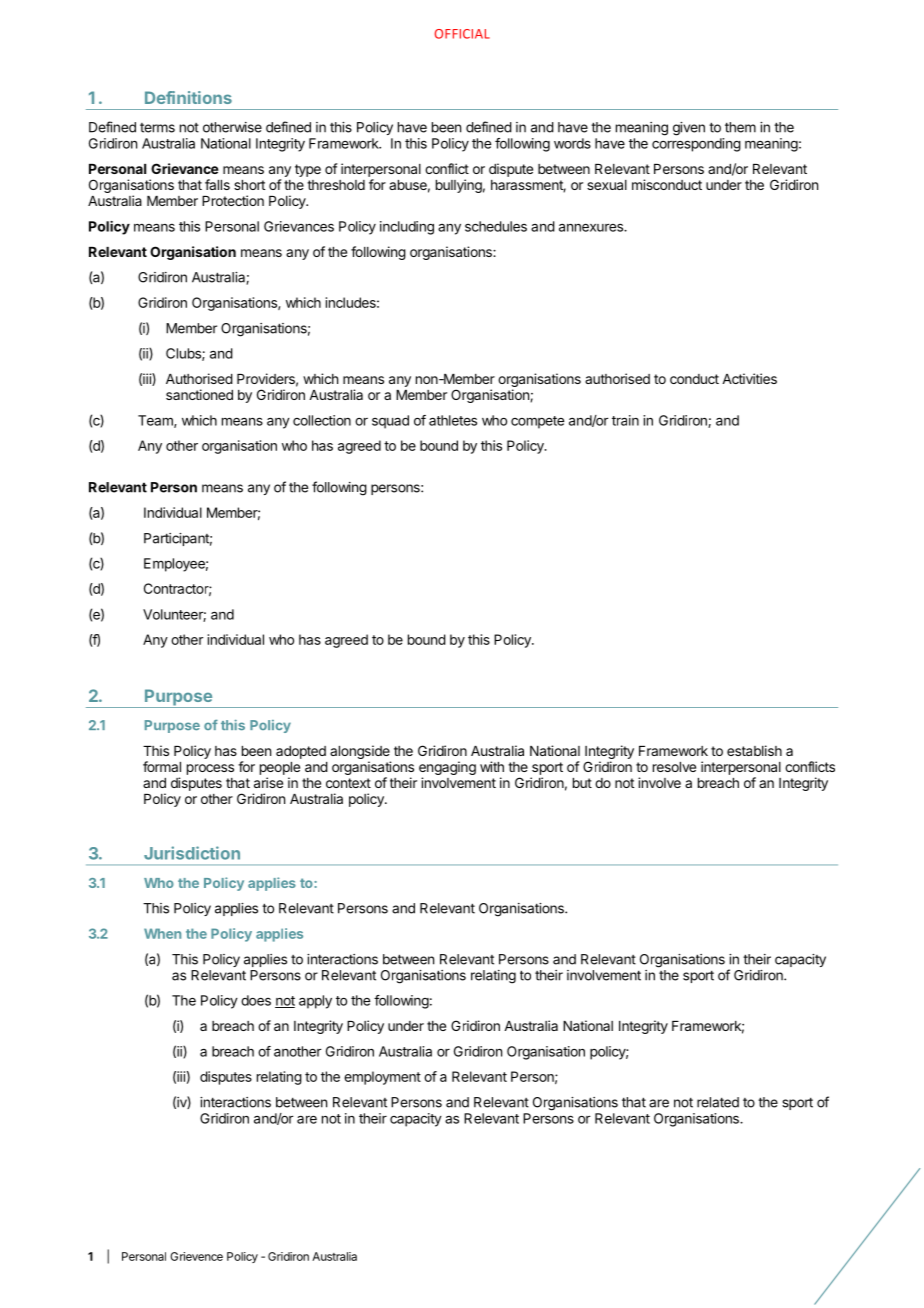  I want to click on related, so click(718, 1102).
